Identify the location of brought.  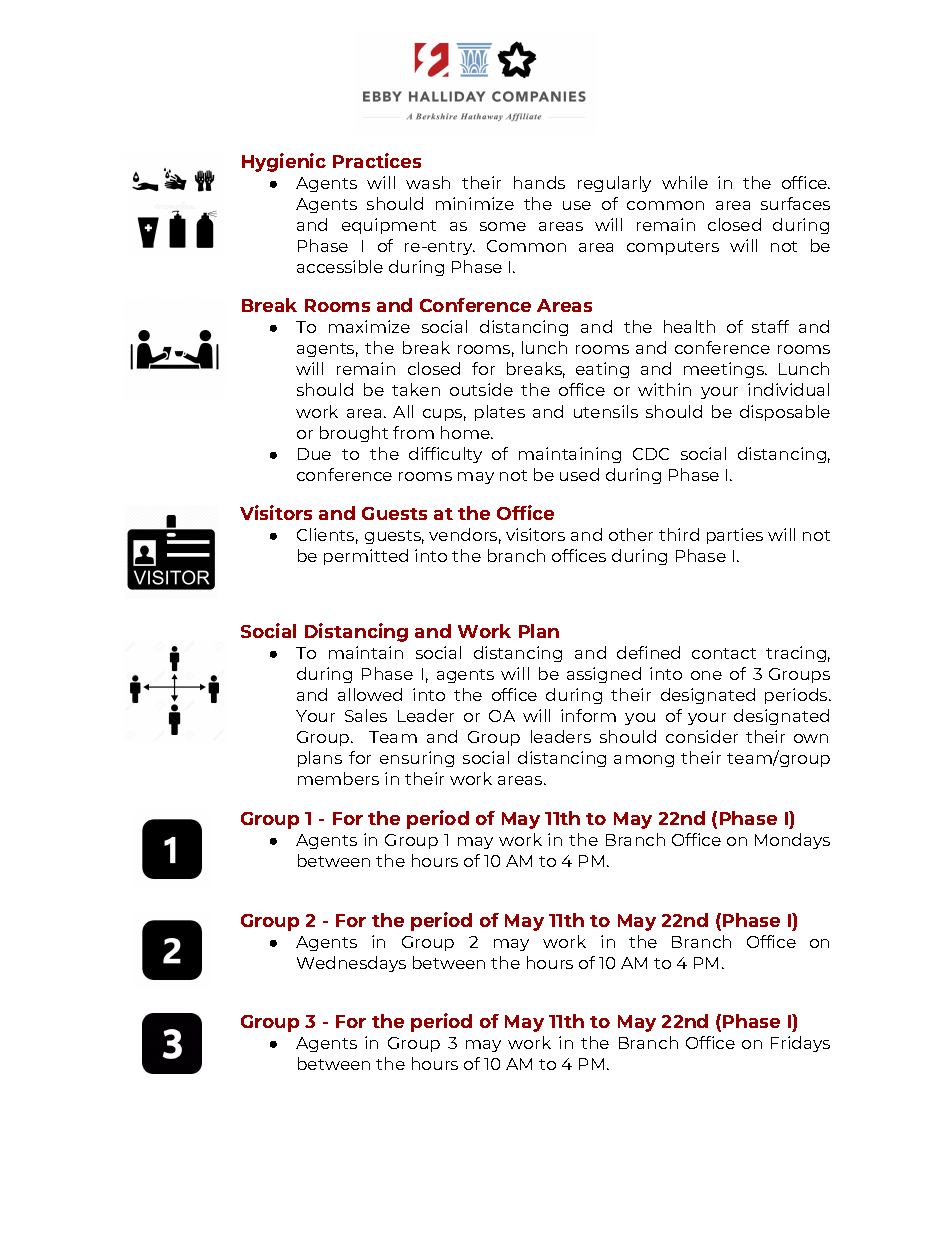
(354, 434).
